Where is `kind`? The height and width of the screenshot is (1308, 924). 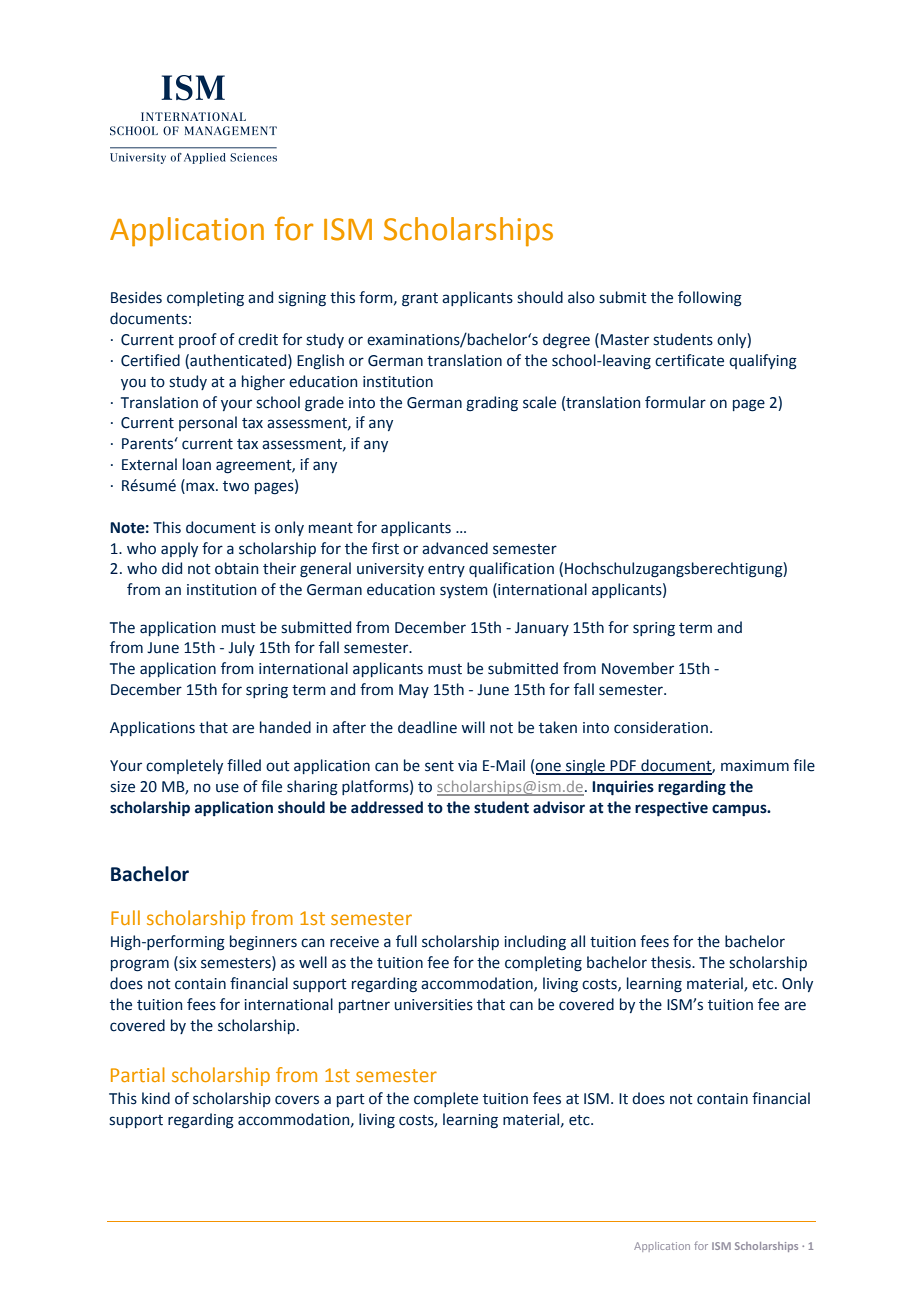 kind is located at coordinates (156, 1098).
